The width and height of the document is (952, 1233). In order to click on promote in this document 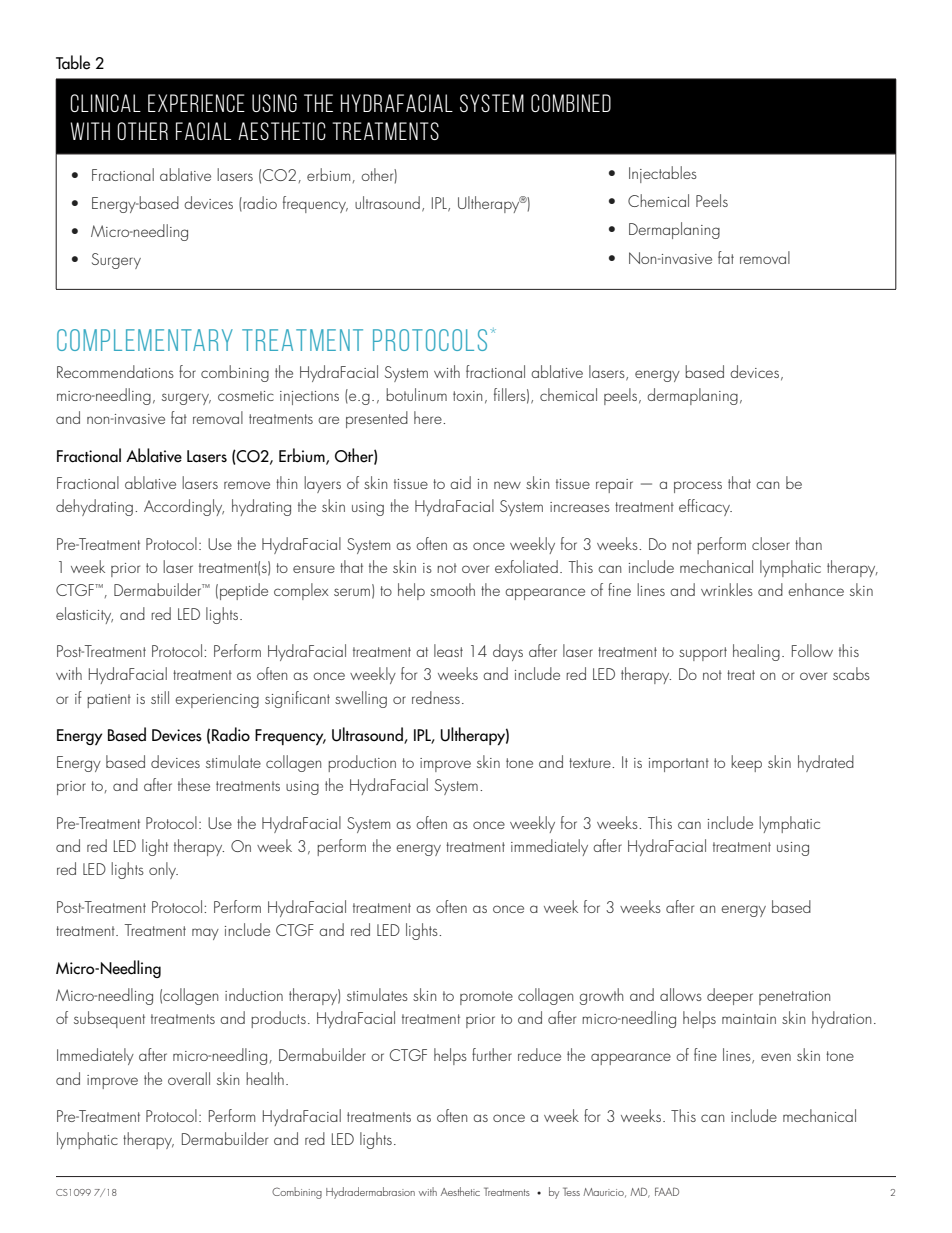, I will do `click(486, 998)`.
